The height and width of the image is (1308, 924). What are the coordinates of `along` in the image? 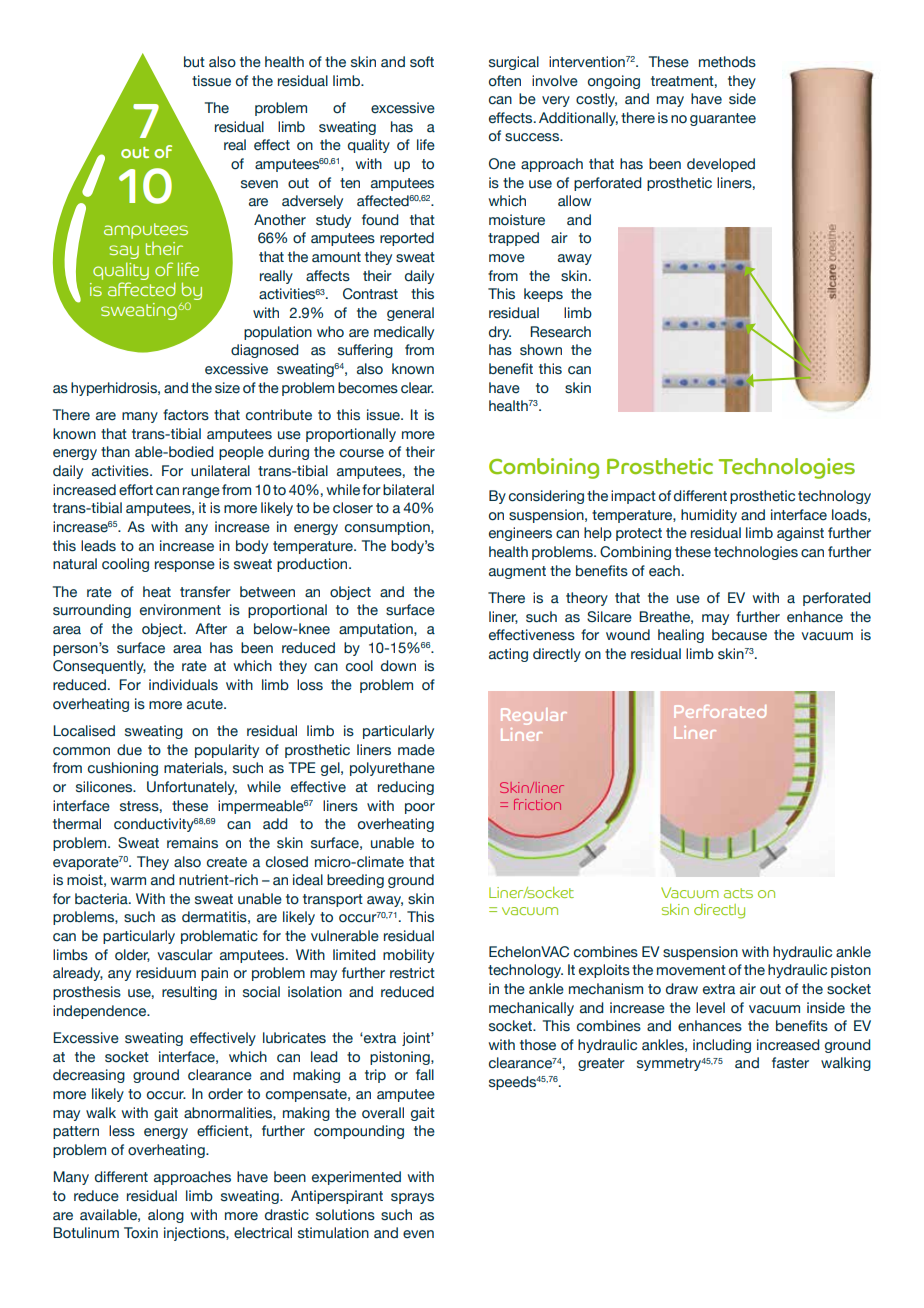 It's located at (166, 1216).
